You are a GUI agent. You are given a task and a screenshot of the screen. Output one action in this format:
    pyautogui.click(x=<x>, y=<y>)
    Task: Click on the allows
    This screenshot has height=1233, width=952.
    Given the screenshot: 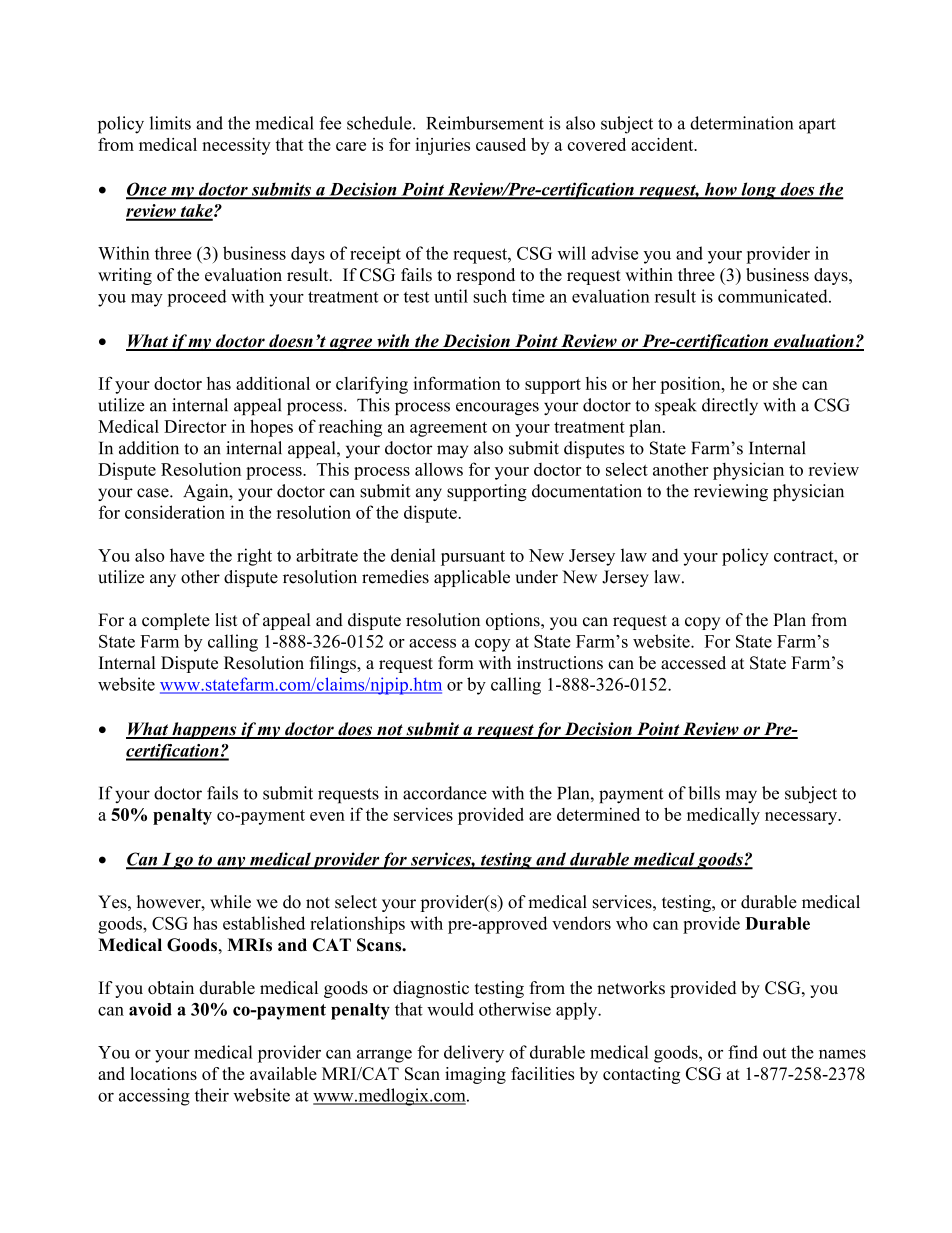 What is the action you would take?
    pyautogui.click(x=439, y=469)
